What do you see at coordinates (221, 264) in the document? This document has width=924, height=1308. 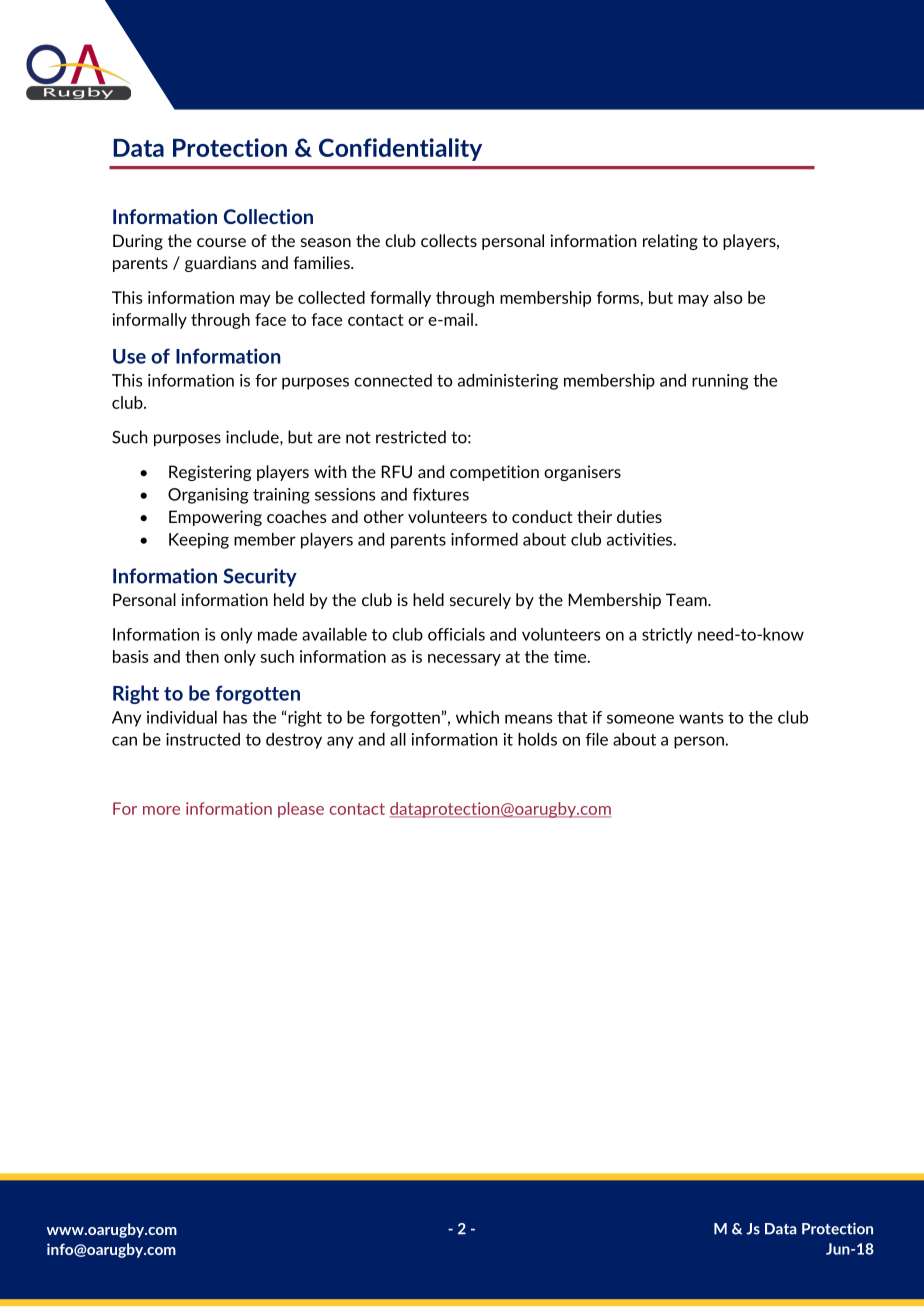 I see `guardians` at bounding box center [221, 264].
